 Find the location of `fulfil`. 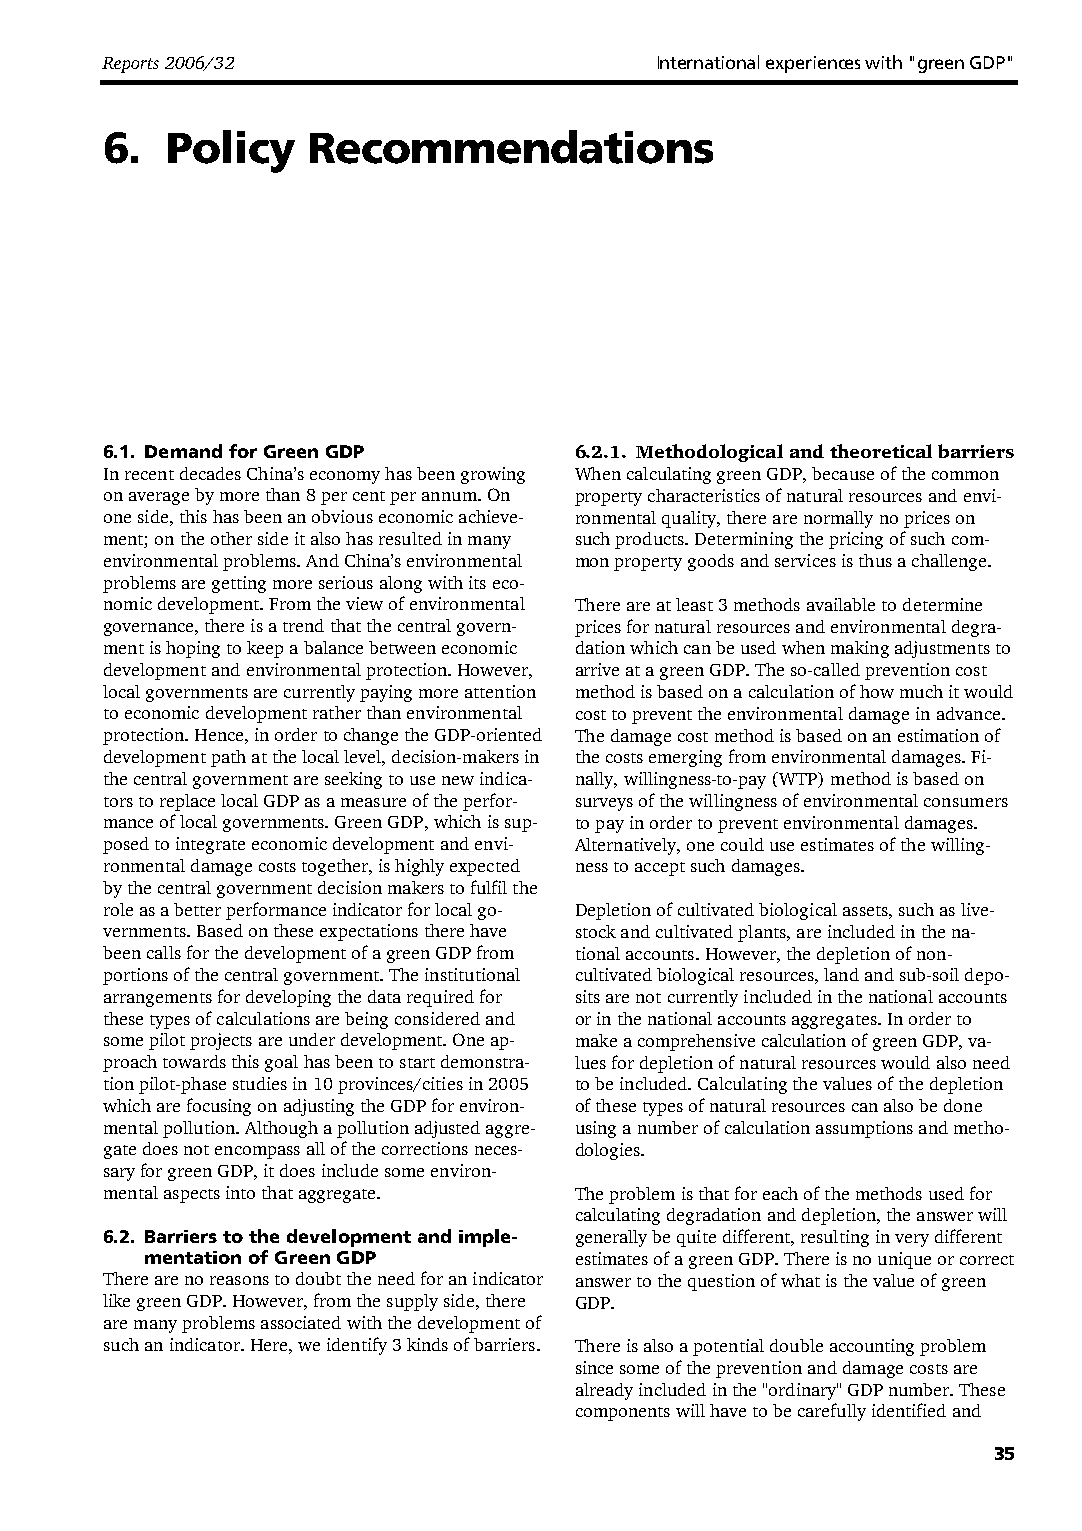

fulfil is located at coordinates (489, 887).
